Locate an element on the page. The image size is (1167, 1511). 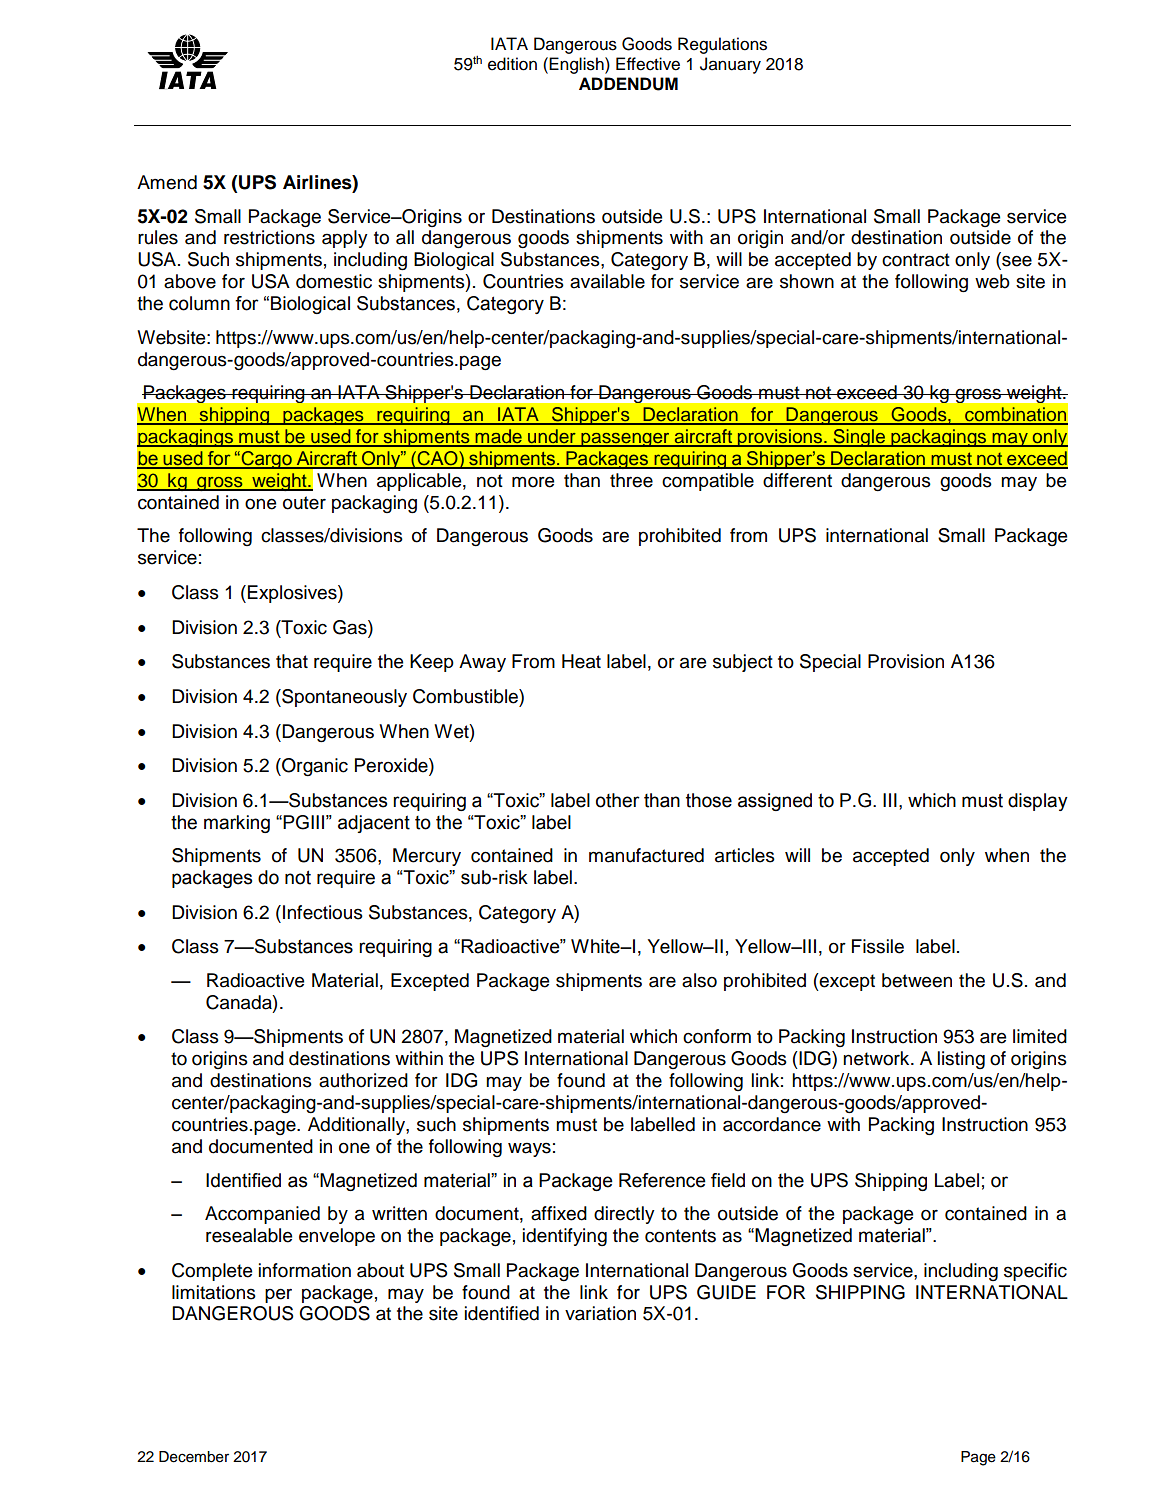
Single is located at coordinates (859, 438).
